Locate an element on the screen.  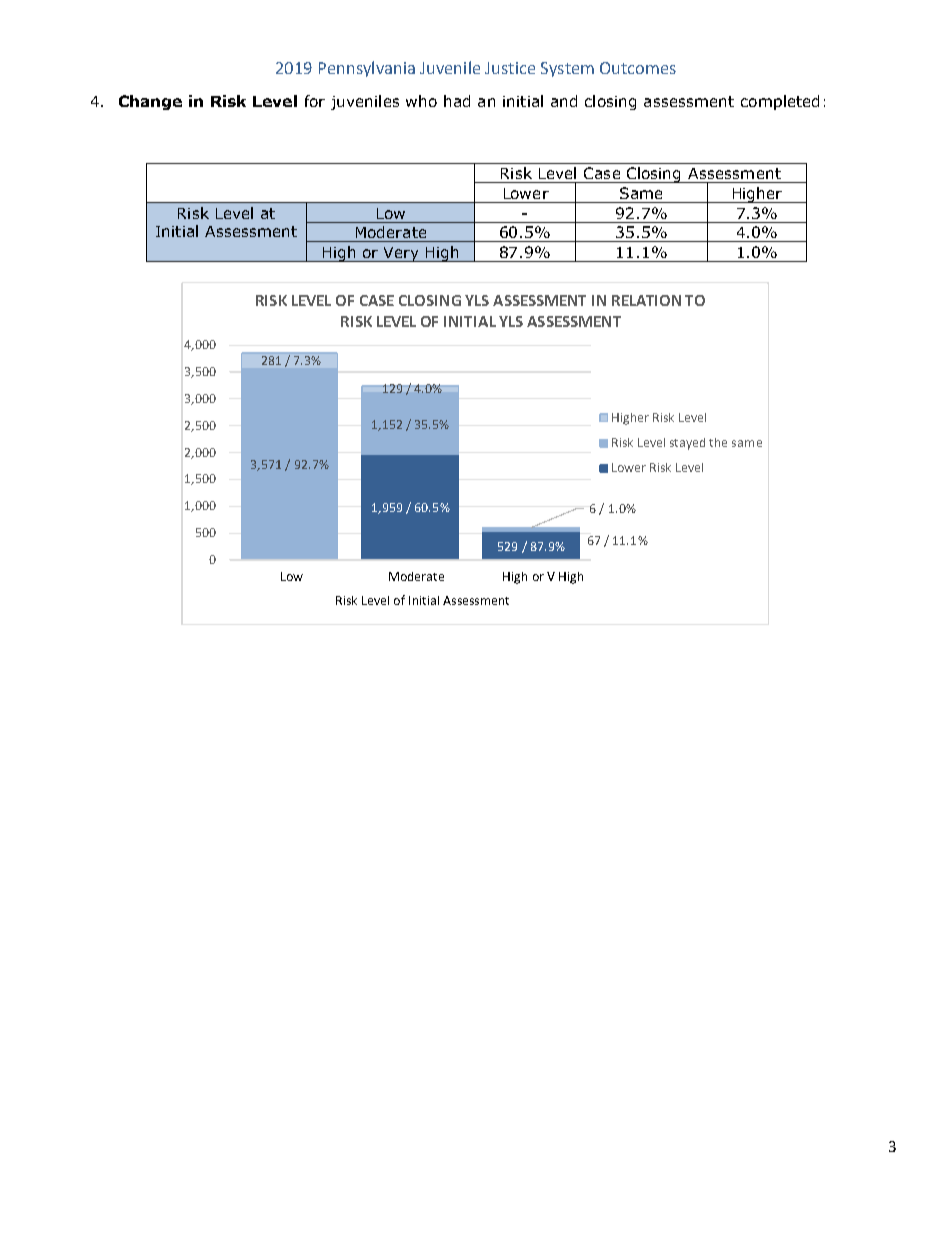
Very is located at coordinates (401, 254).
